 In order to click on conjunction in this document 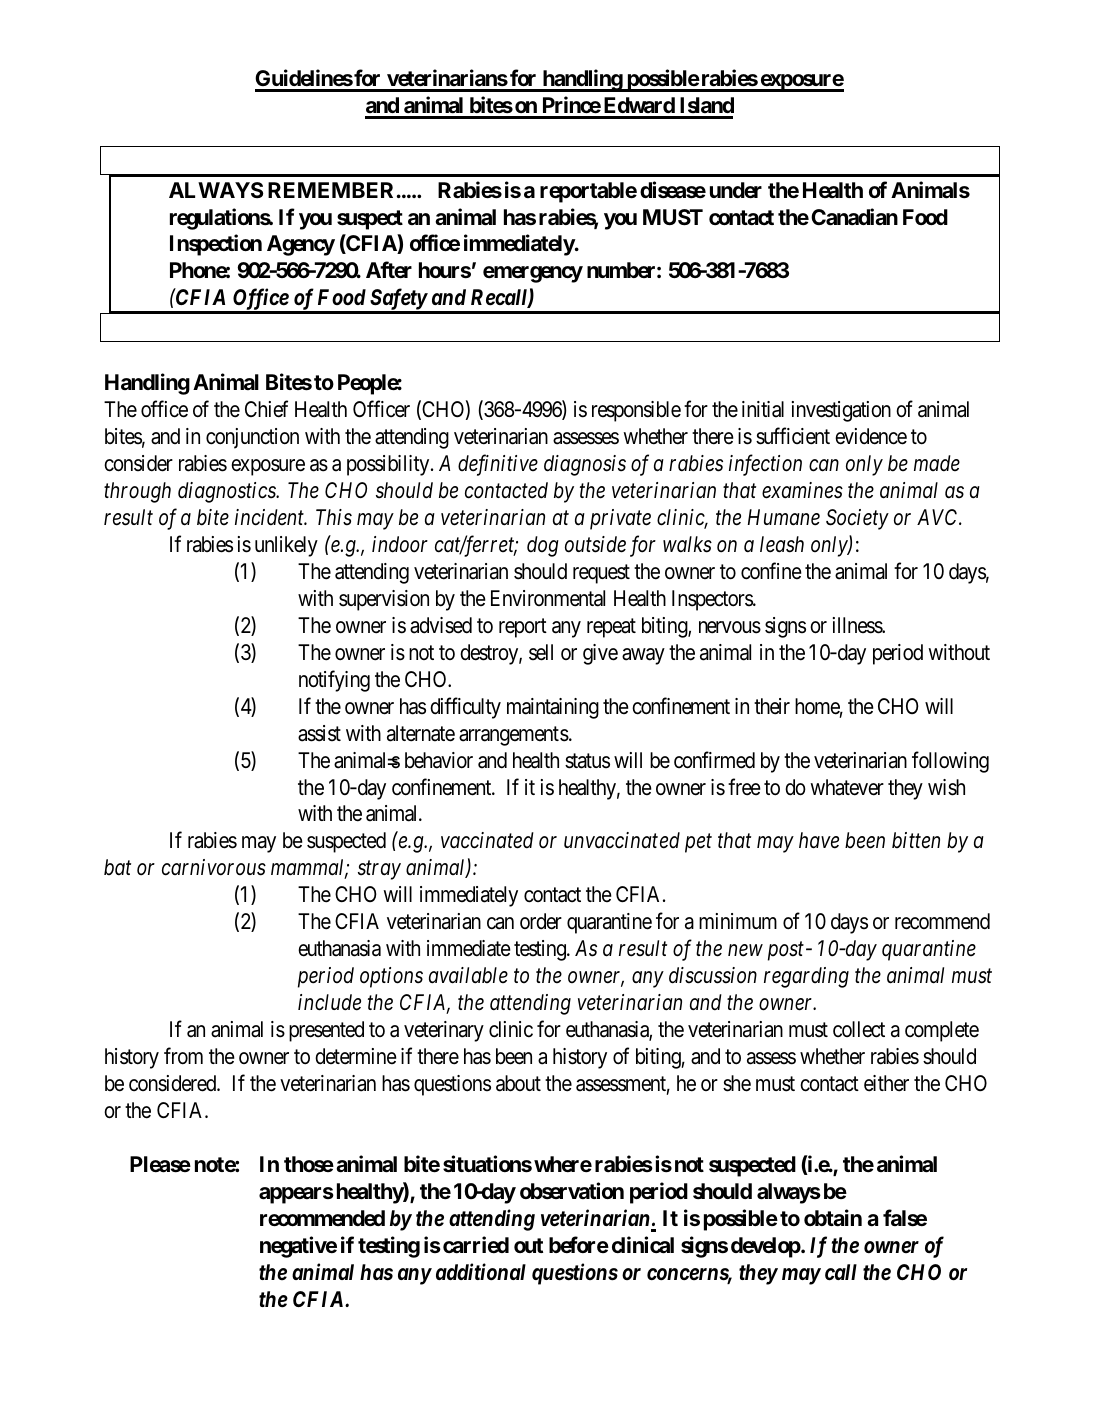, I will do `click(252, 438)`.
